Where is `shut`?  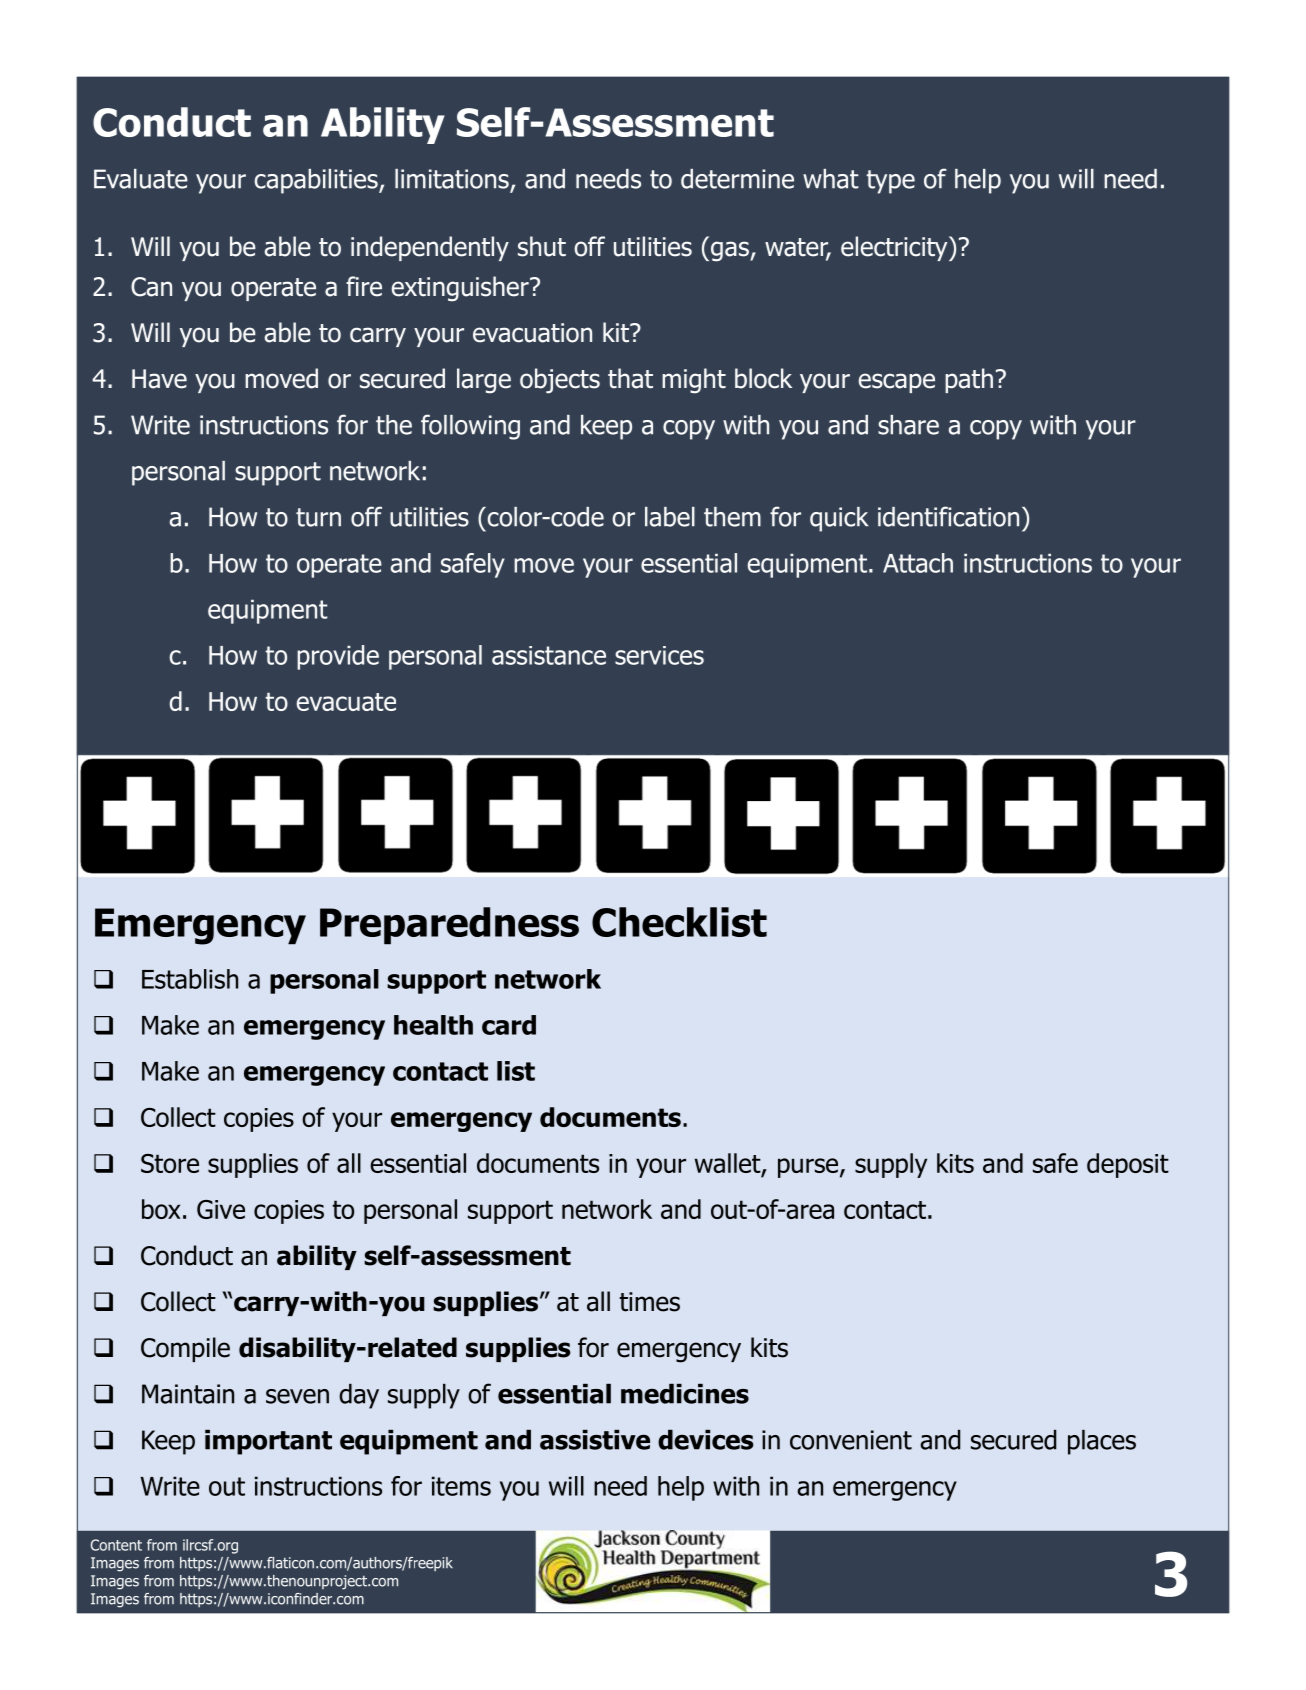 shut is located at coordinates (542, 246).
